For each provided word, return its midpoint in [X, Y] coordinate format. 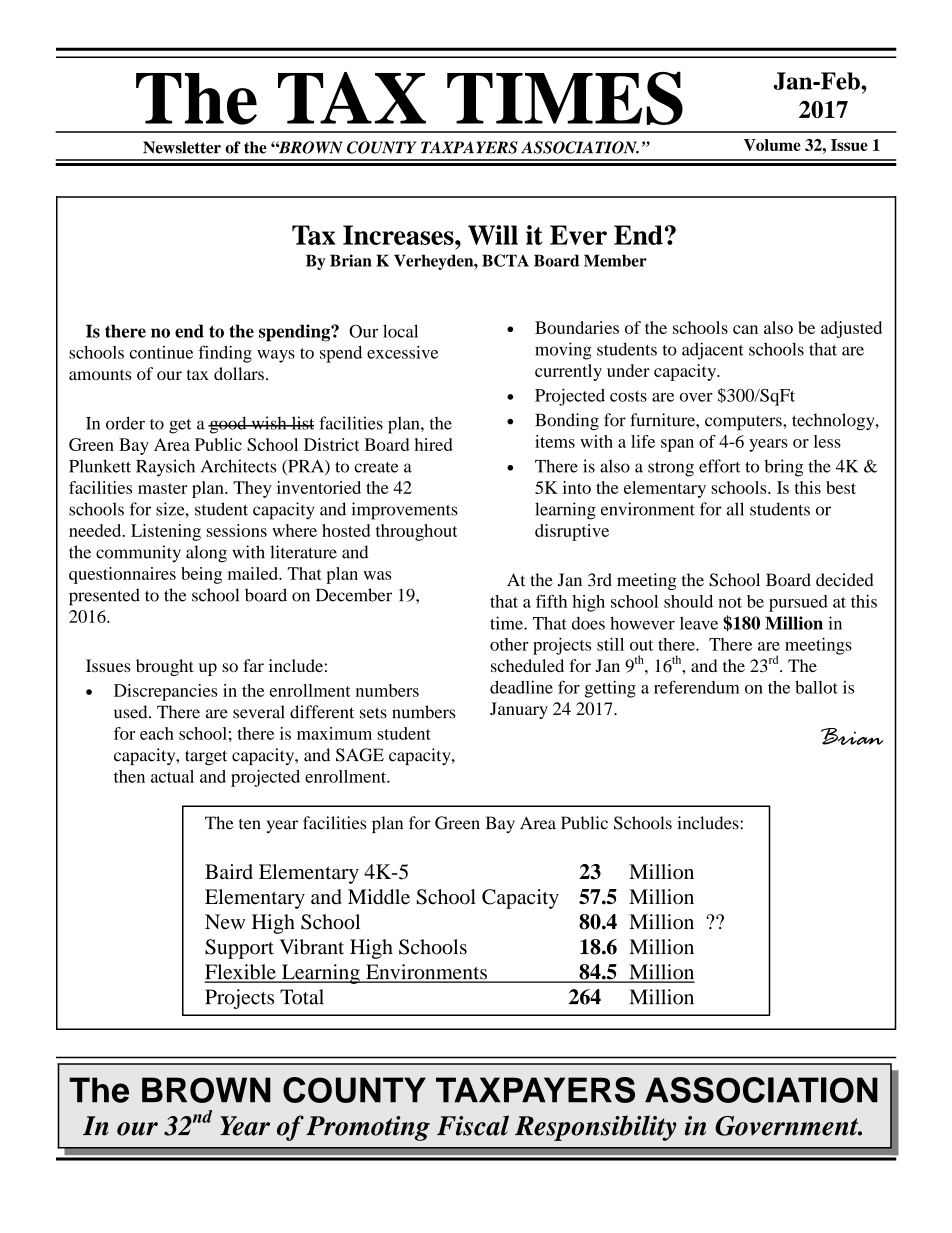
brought [165, 667]
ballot [816, 687]
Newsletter [182, 147]
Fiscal [473, 1125]
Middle [379, 897]
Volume [772, 145]
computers [744, 422]
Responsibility [596, 1128]
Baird [229, 871]
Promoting [368, 1128]
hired [434, 444]
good [228, 425]
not [730, 602]
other [509, 644]
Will [493, 235]
